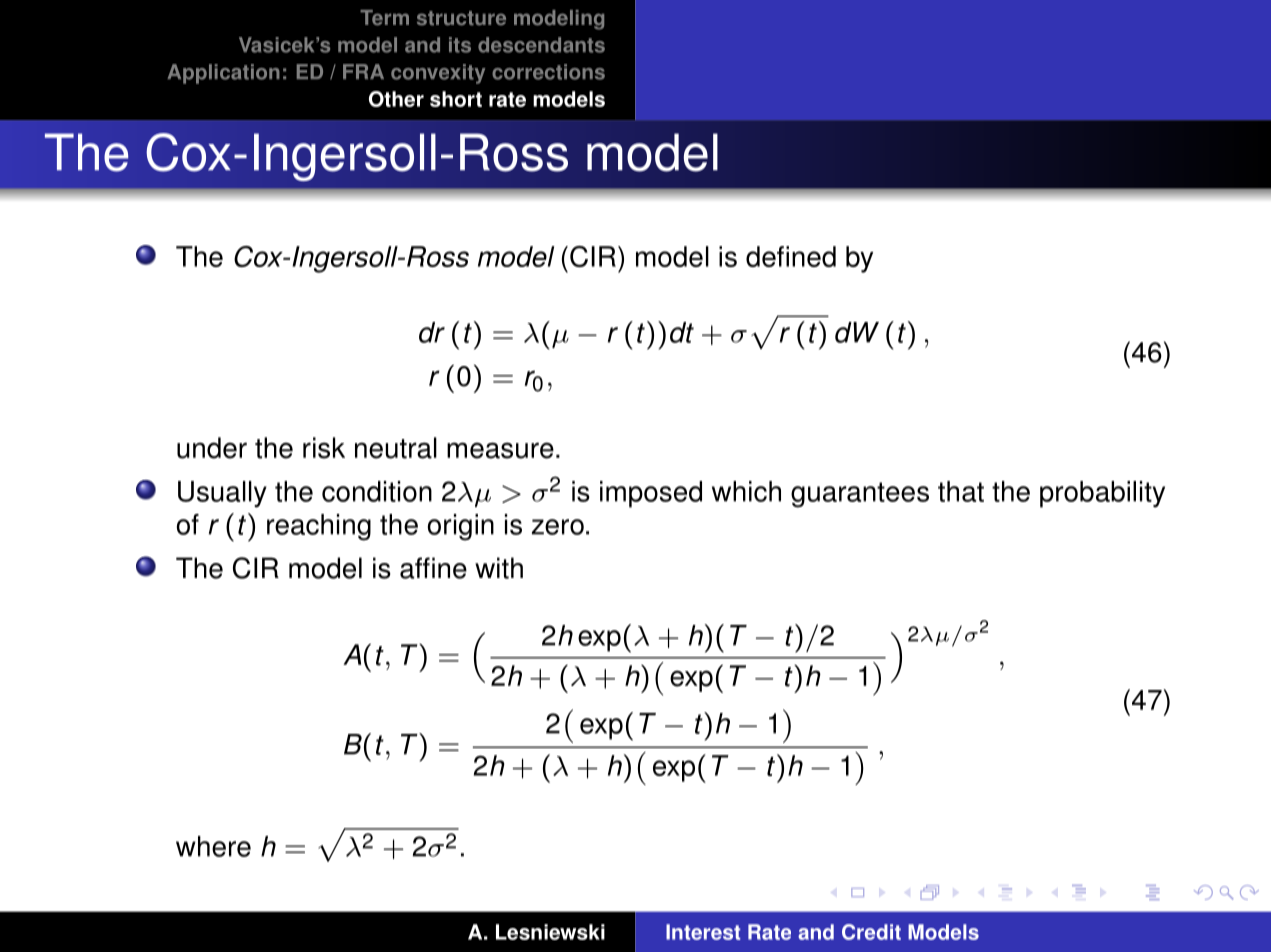  What do you see at coordinates (324, 448) in the image?
I see `risk` at bounding box center [324, 448].
